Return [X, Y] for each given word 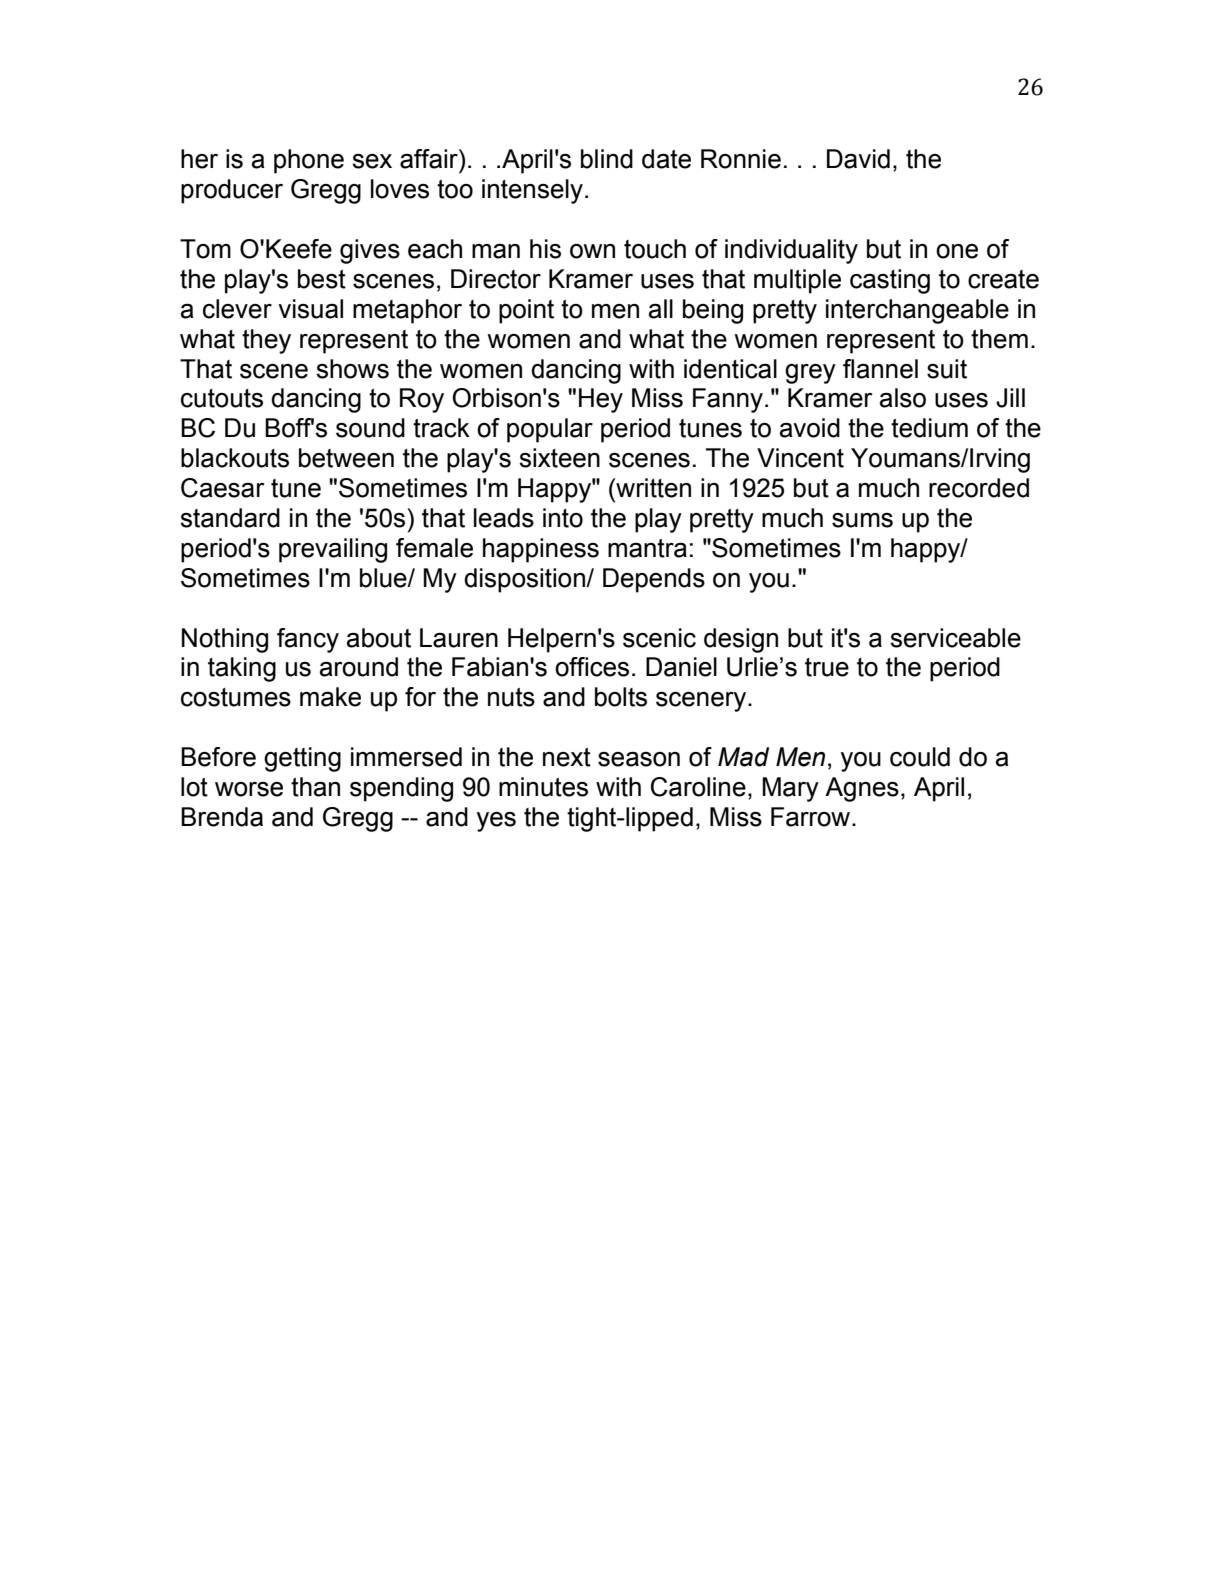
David [858, 159]
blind [607, 159]
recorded [979, 488]
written [652, 488]
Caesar [222, 488]
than [315, 787]
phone [309, 161]
